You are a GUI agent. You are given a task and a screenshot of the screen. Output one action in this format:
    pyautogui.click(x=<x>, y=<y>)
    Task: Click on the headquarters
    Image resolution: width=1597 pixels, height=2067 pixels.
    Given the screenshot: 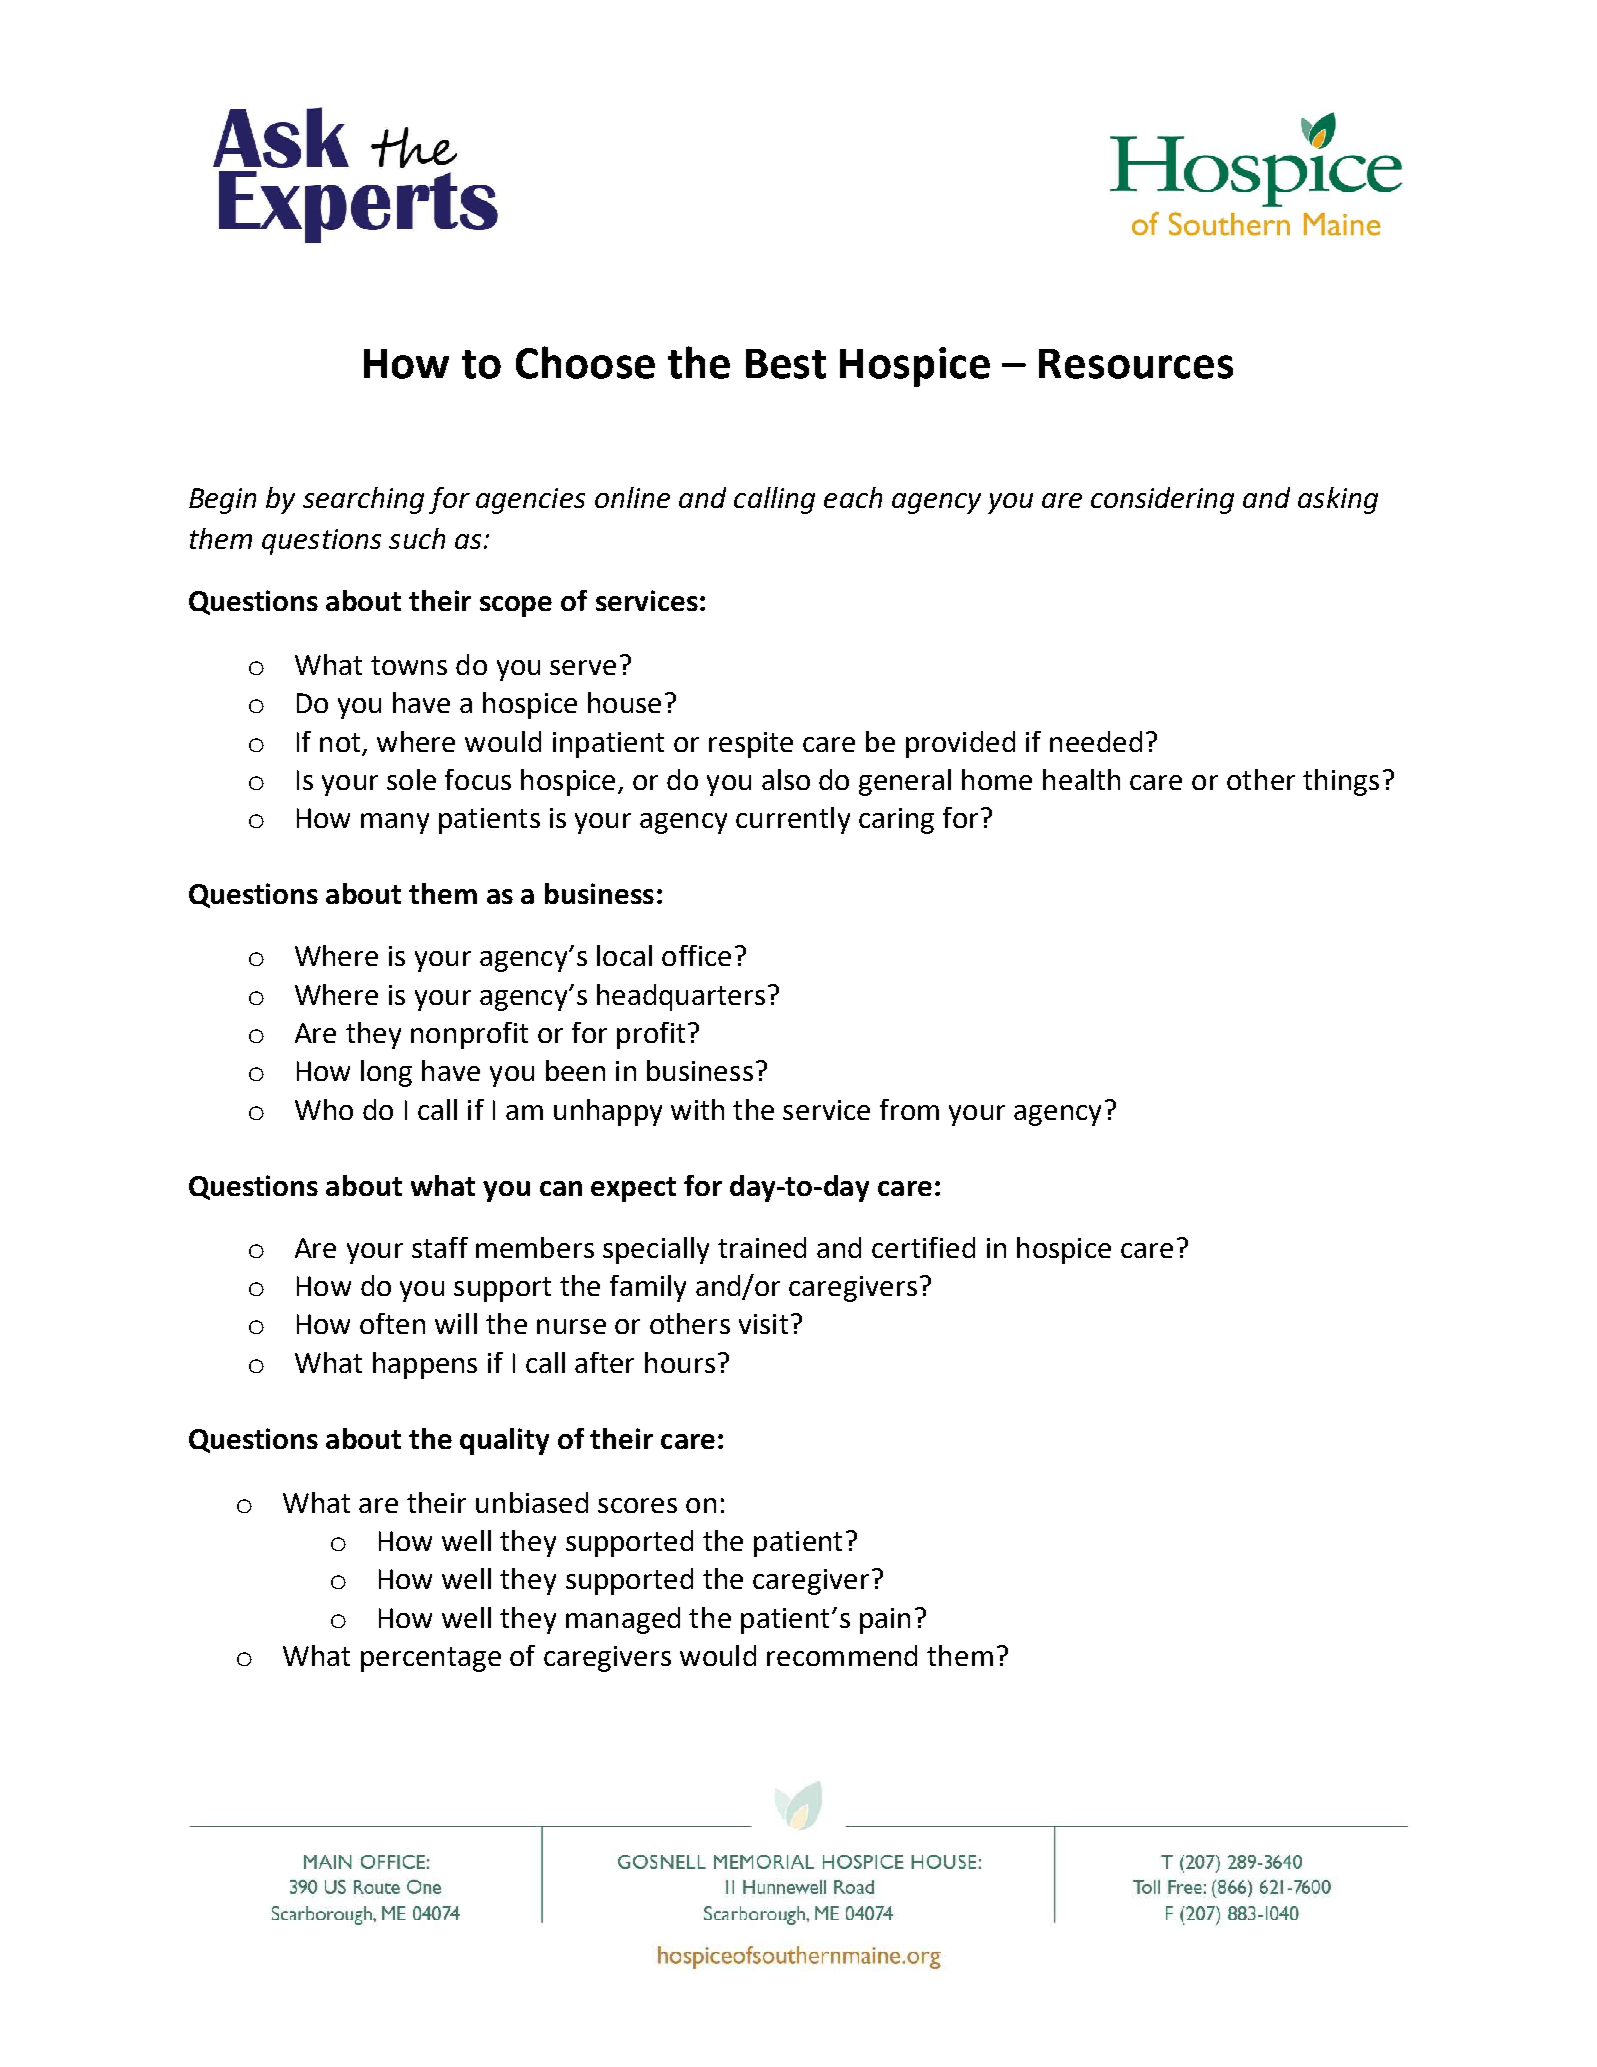 What is the action you would take?
    pyautogui.click(x=681, y=997)
